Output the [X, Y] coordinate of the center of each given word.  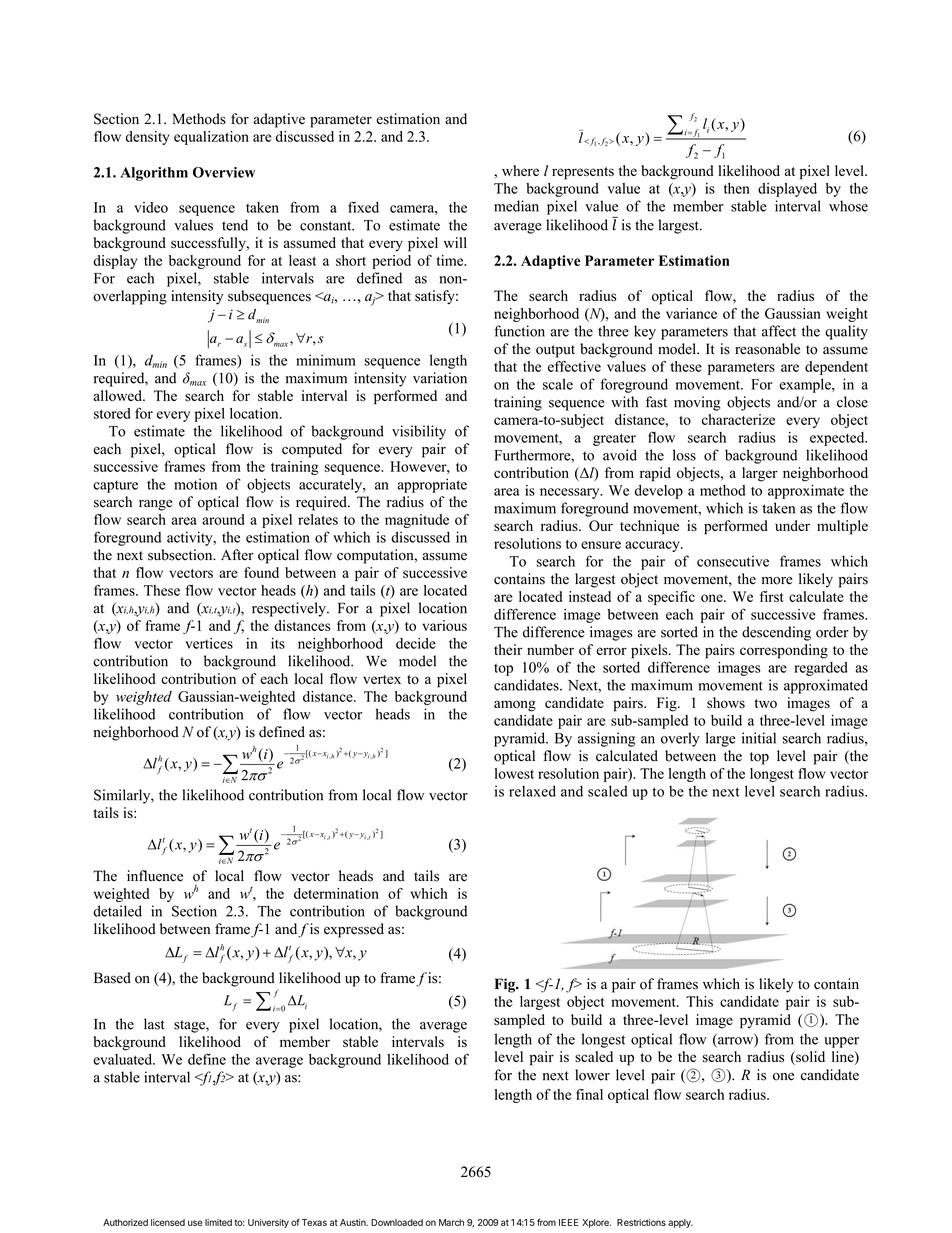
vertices [209, 643]
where [520, 170]
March [451, 1222]
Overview [224, 172]
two [765, 703]
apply [680, 1223]
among [515, 706]
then [737, 188]
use [195, 1223]
